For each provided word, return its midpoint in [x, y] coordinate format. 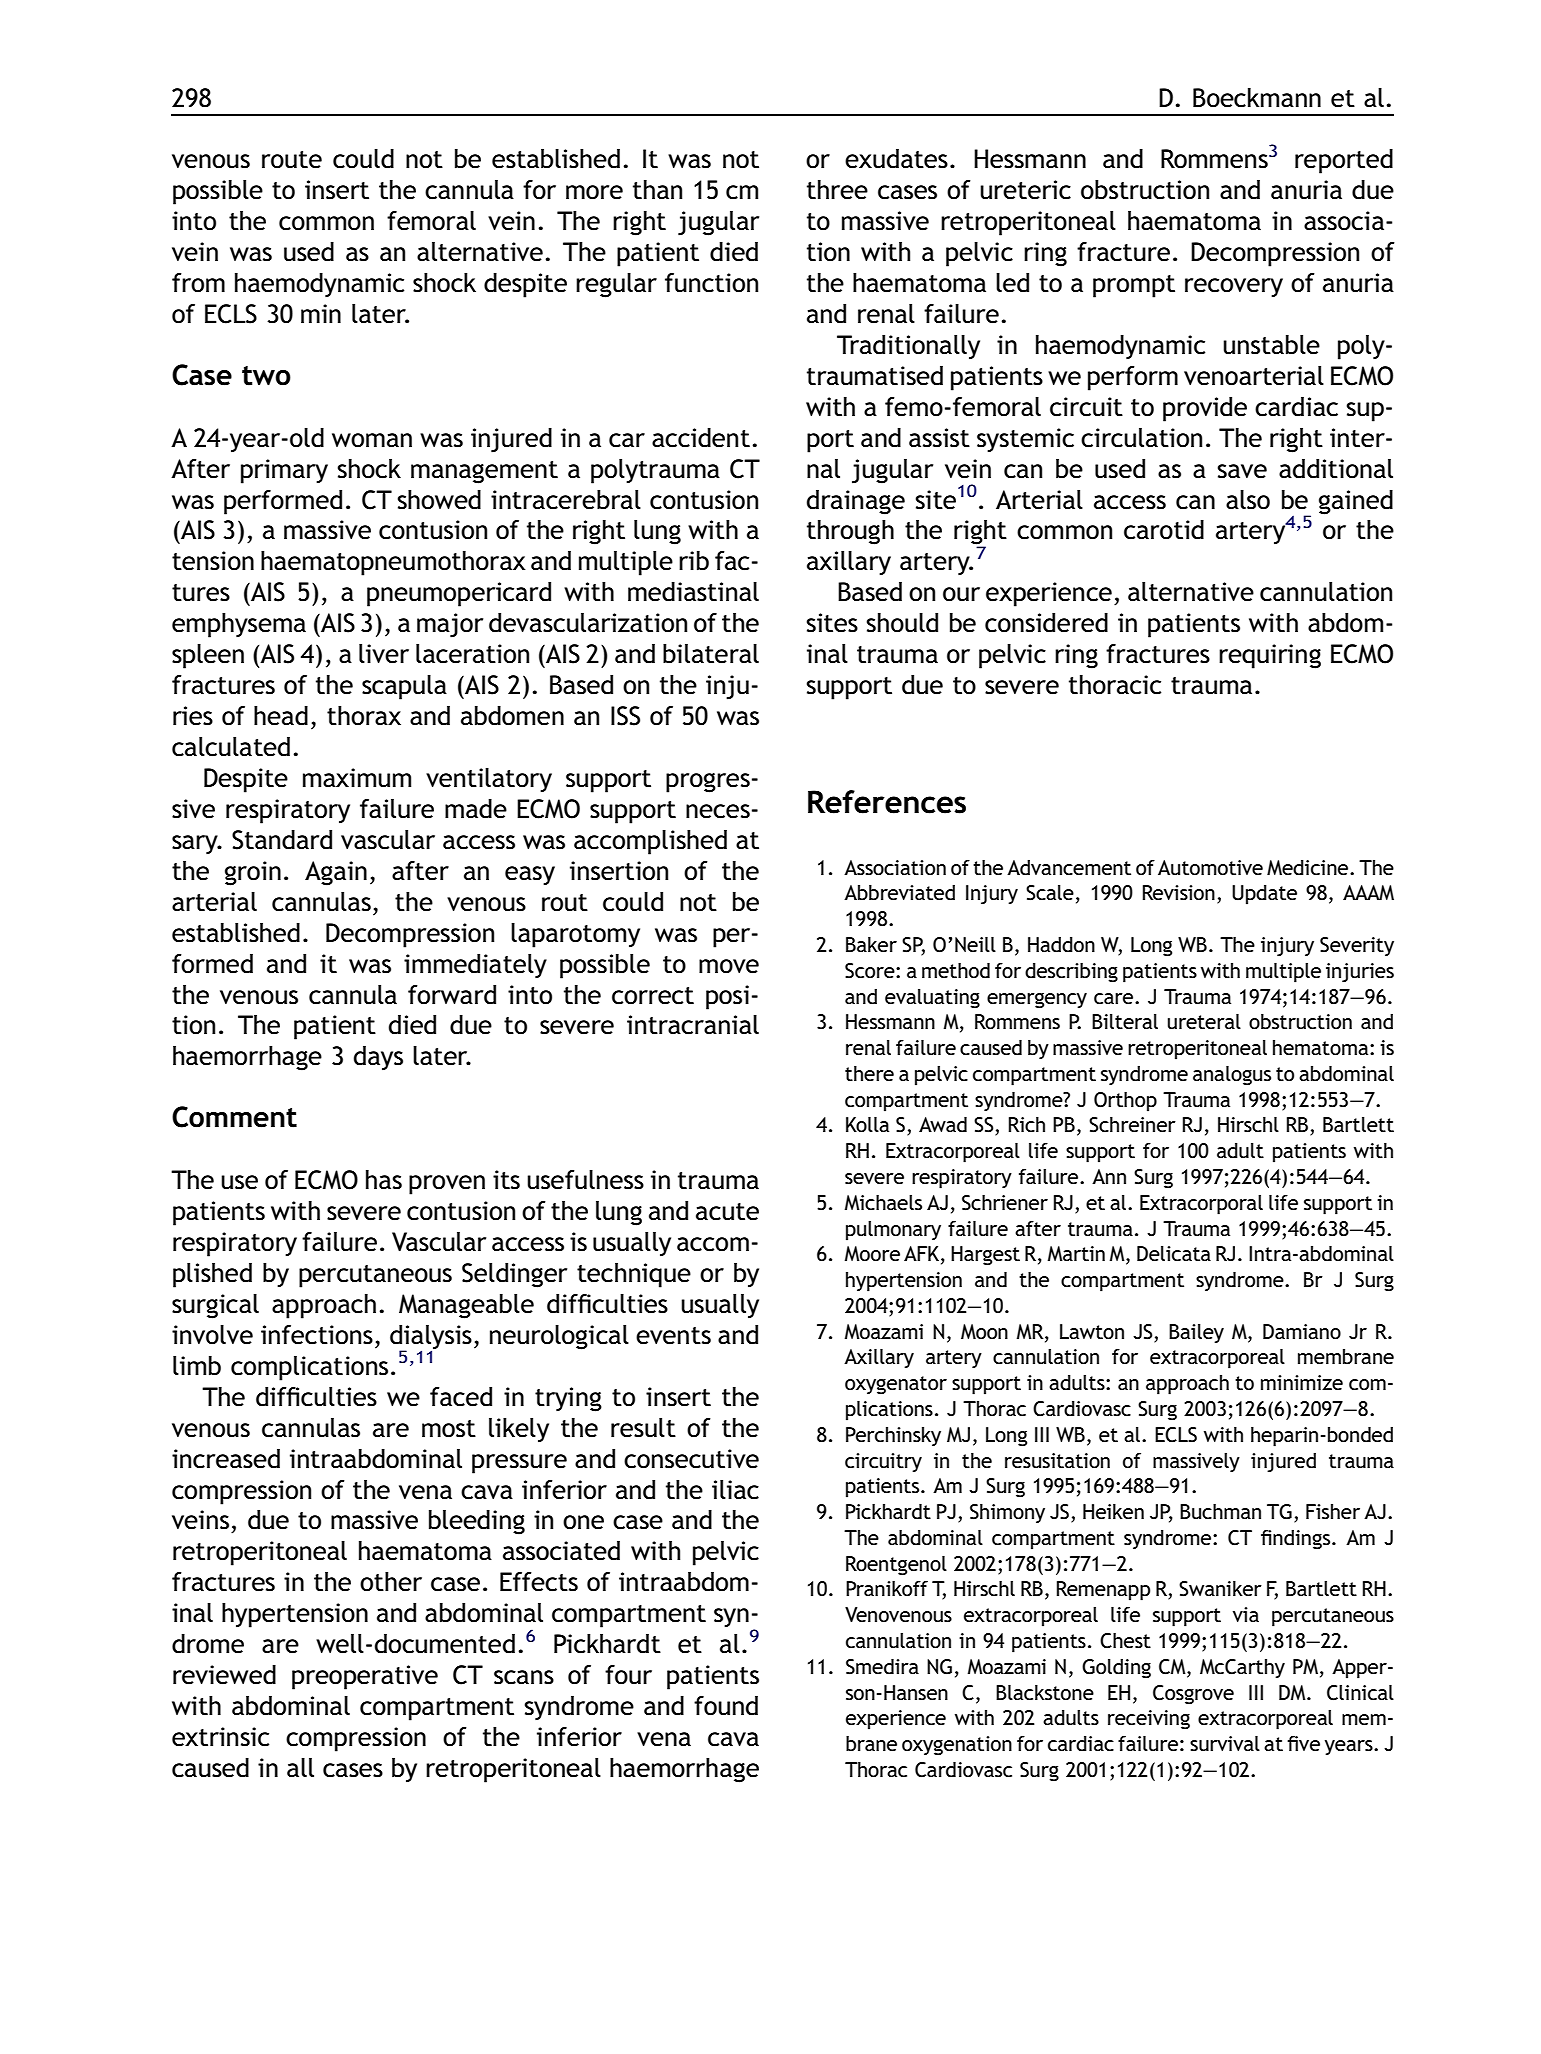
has [384, 1180]
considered [1046, 623]
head [281, 716]
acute [727, 1212]
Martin [1076, 1253]
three [837, 190]
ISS [625, 716]
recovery [1234, 288]
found [726, 1706]
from [198, 283]
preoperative [365, 1677]
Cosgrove [1193, 1695]
